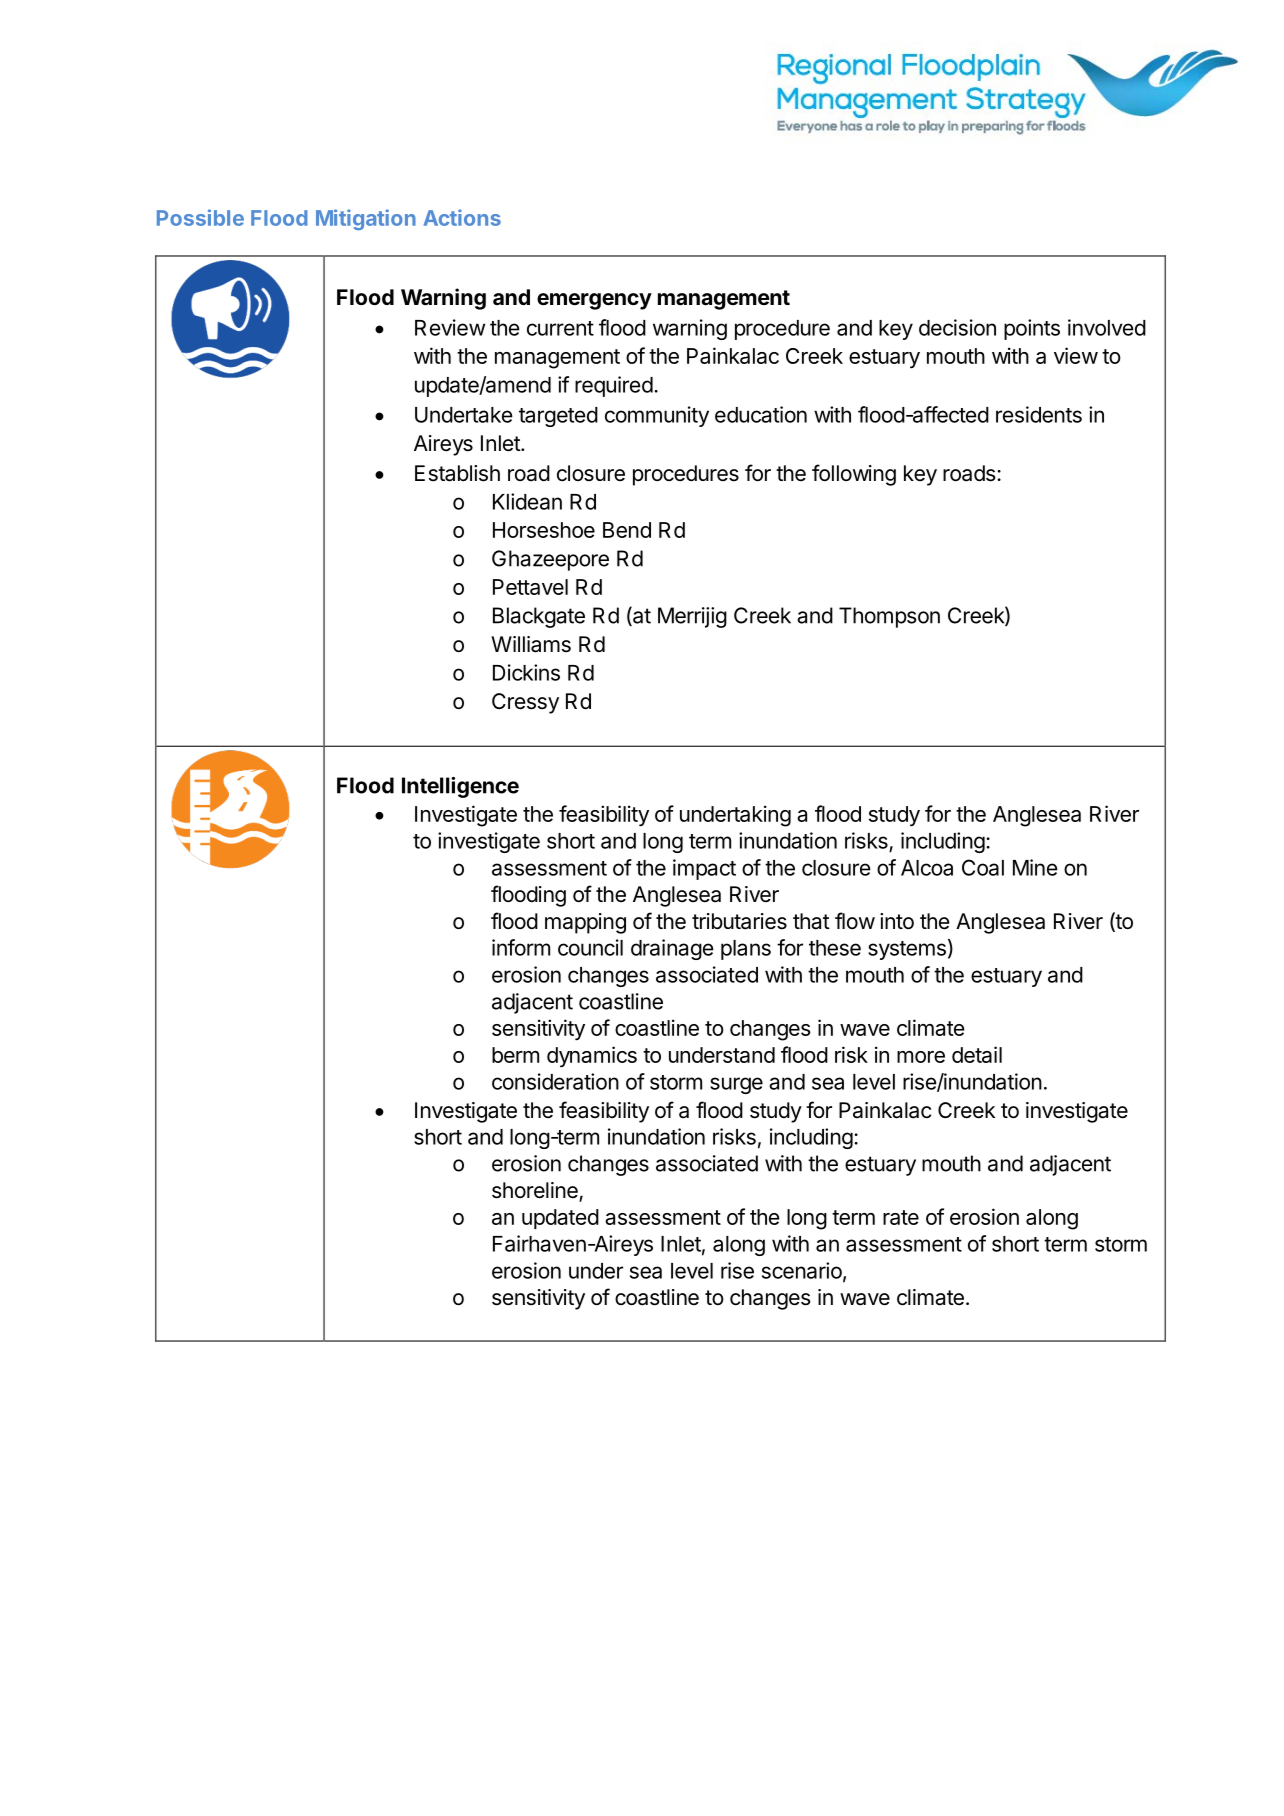 This image has width=1284, height=1816. I want to click on emergency, so click(594, 301).
